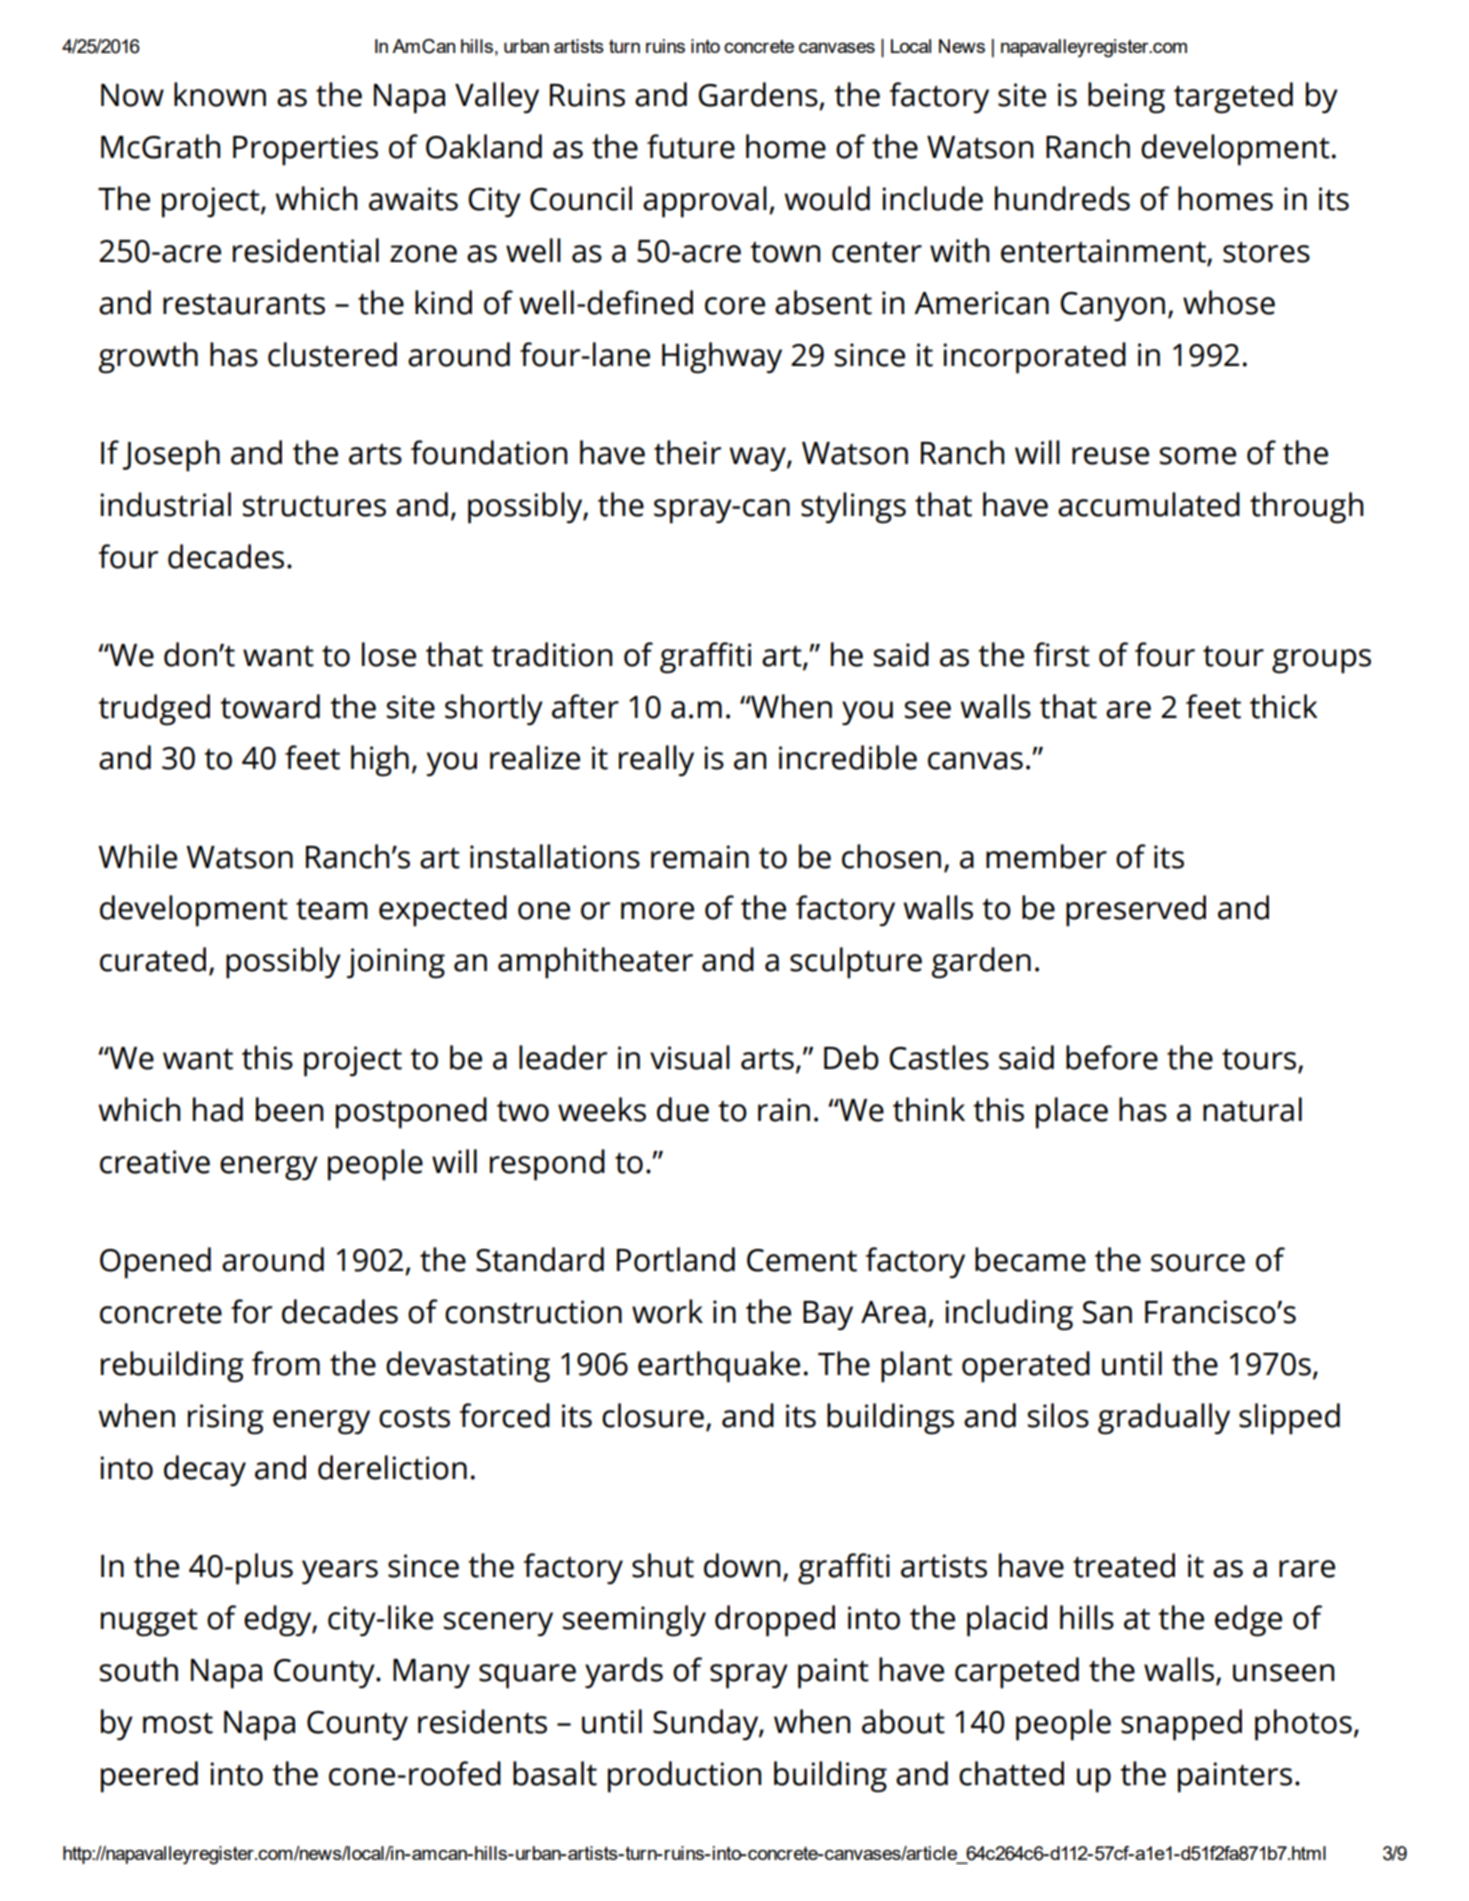 This screenshot has height=1901, width=1469. What do you see at coordinates (332, 909) in the screenshot?
I see `team` at bounding box center [332, 909].
